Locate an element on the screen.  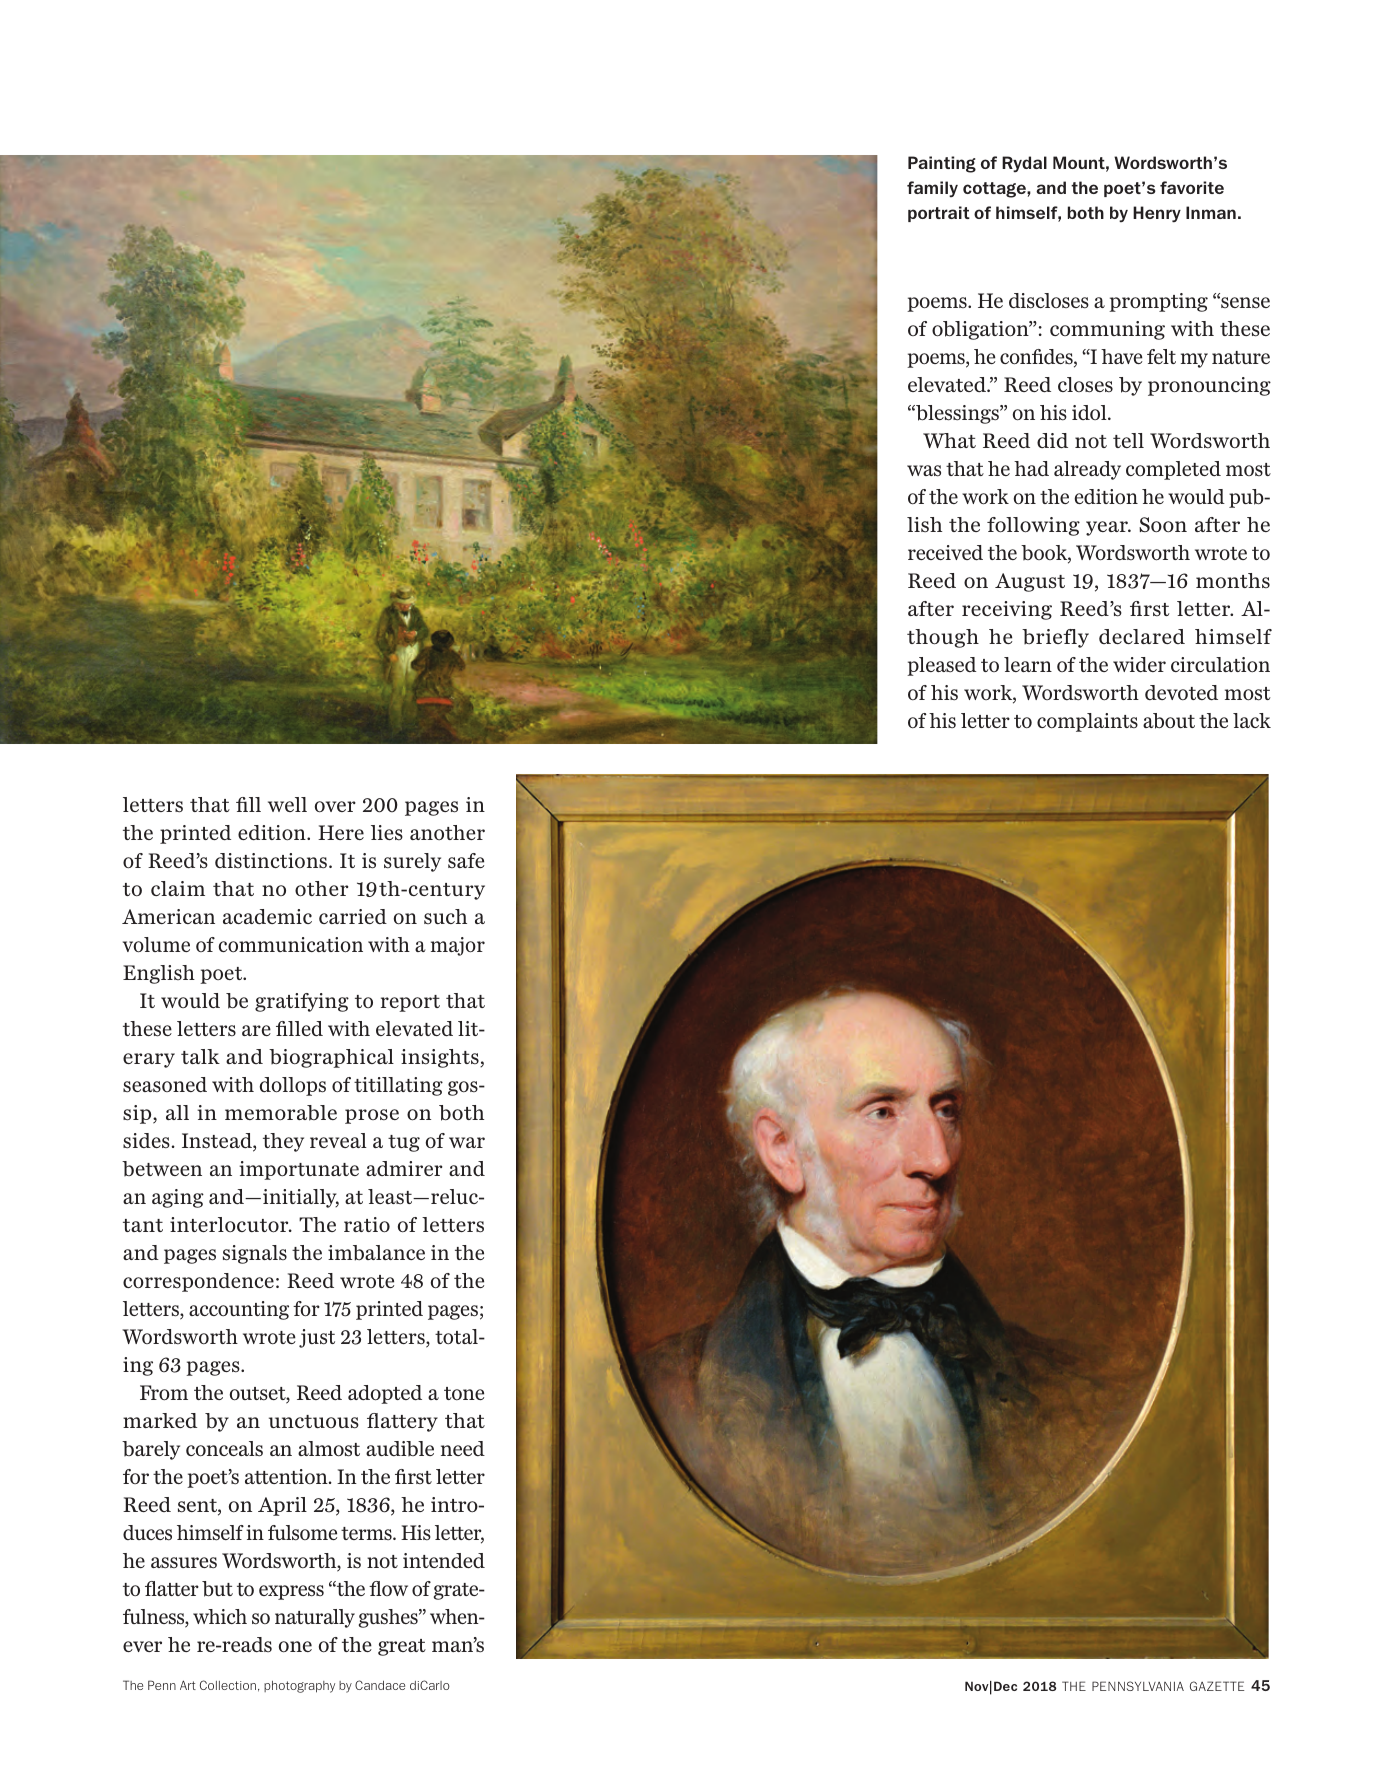
importunate is located at coordinates (299, 1170).
